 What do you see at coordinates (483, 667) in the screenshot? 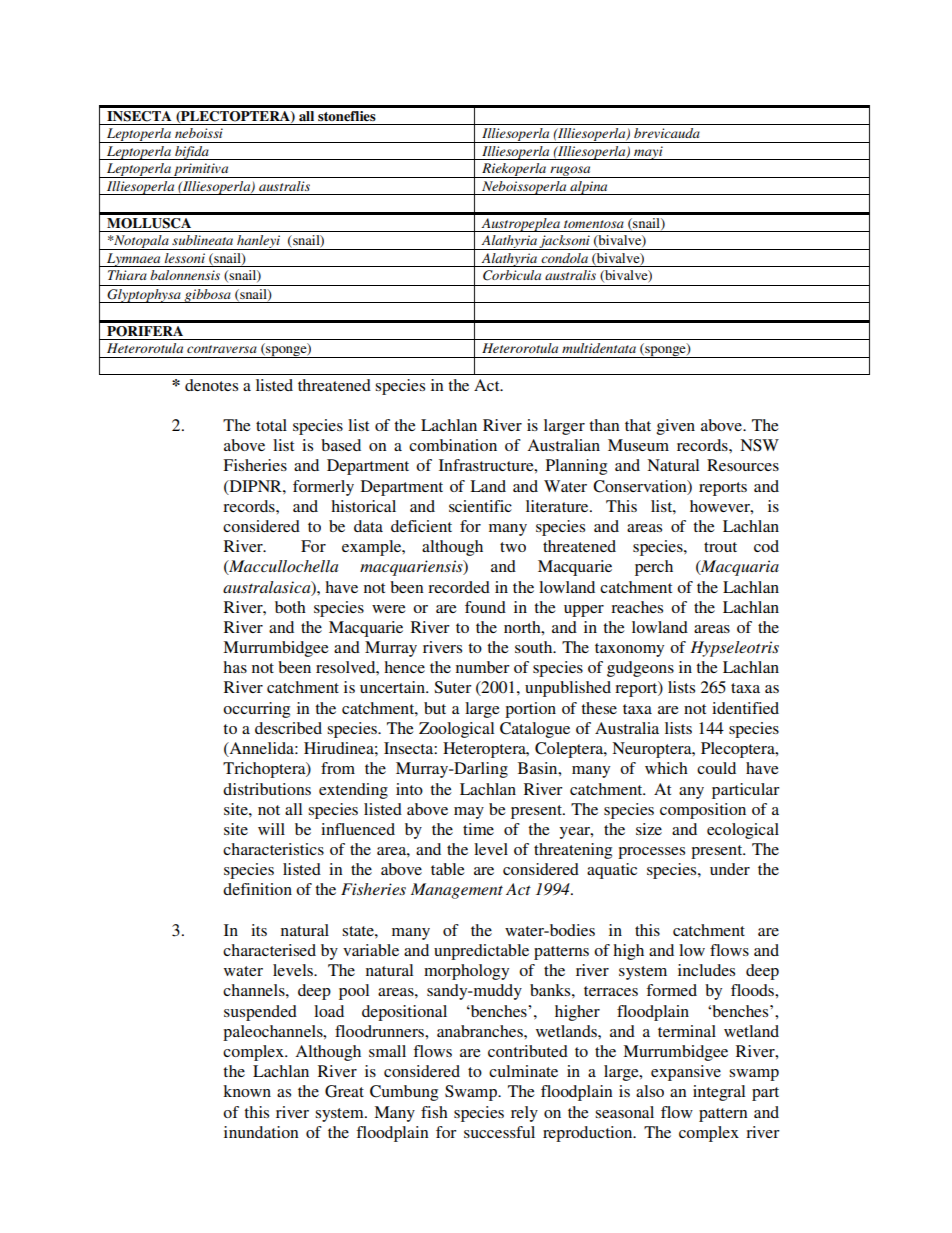
I see `number` at bounding box center [483, 667].
